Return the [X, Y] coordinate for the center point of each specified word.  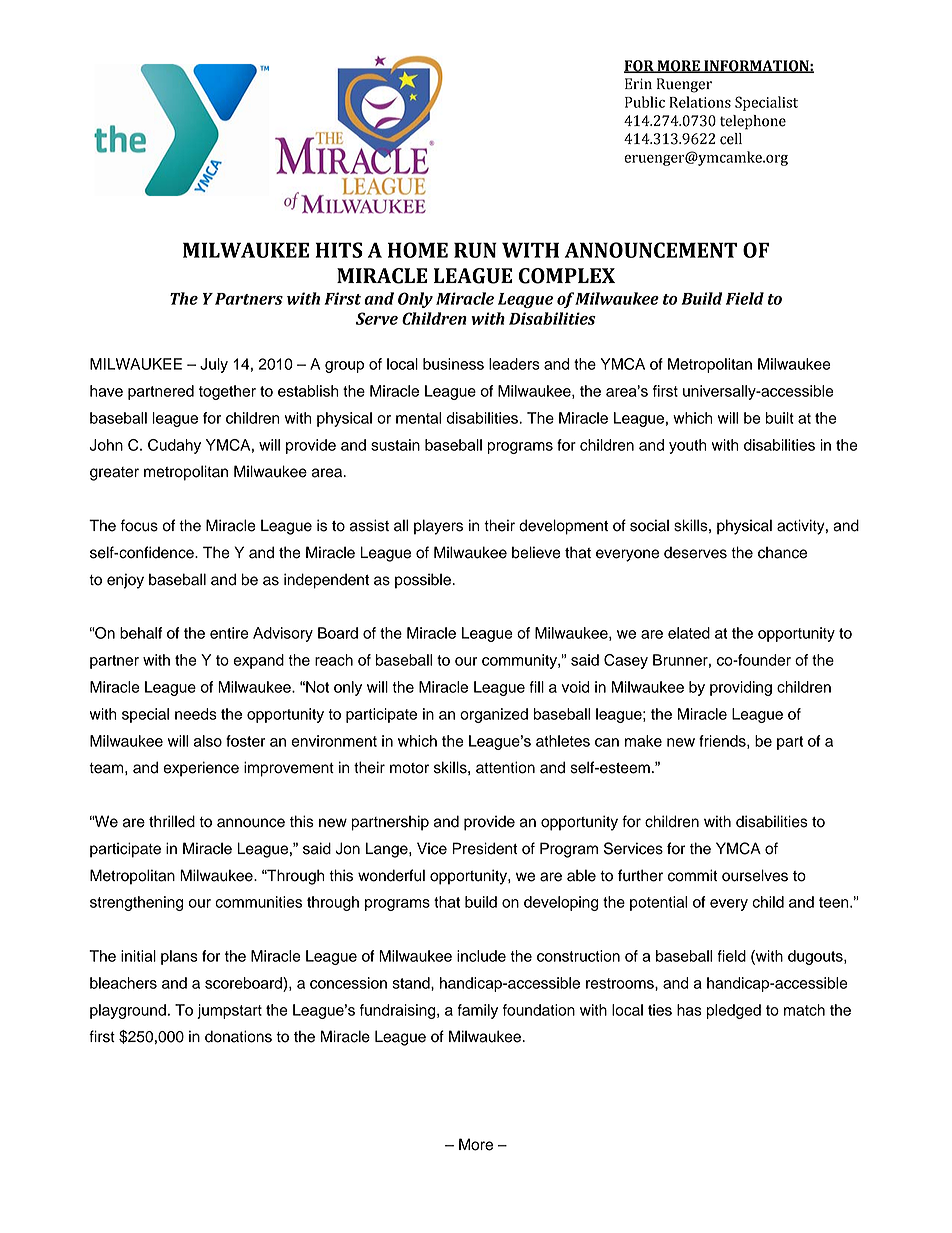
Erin [638, 83]
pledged [734, 1011]
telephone [753, 122]
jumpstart [229, 1011]
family [478, 1011]
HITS [339, 250]
